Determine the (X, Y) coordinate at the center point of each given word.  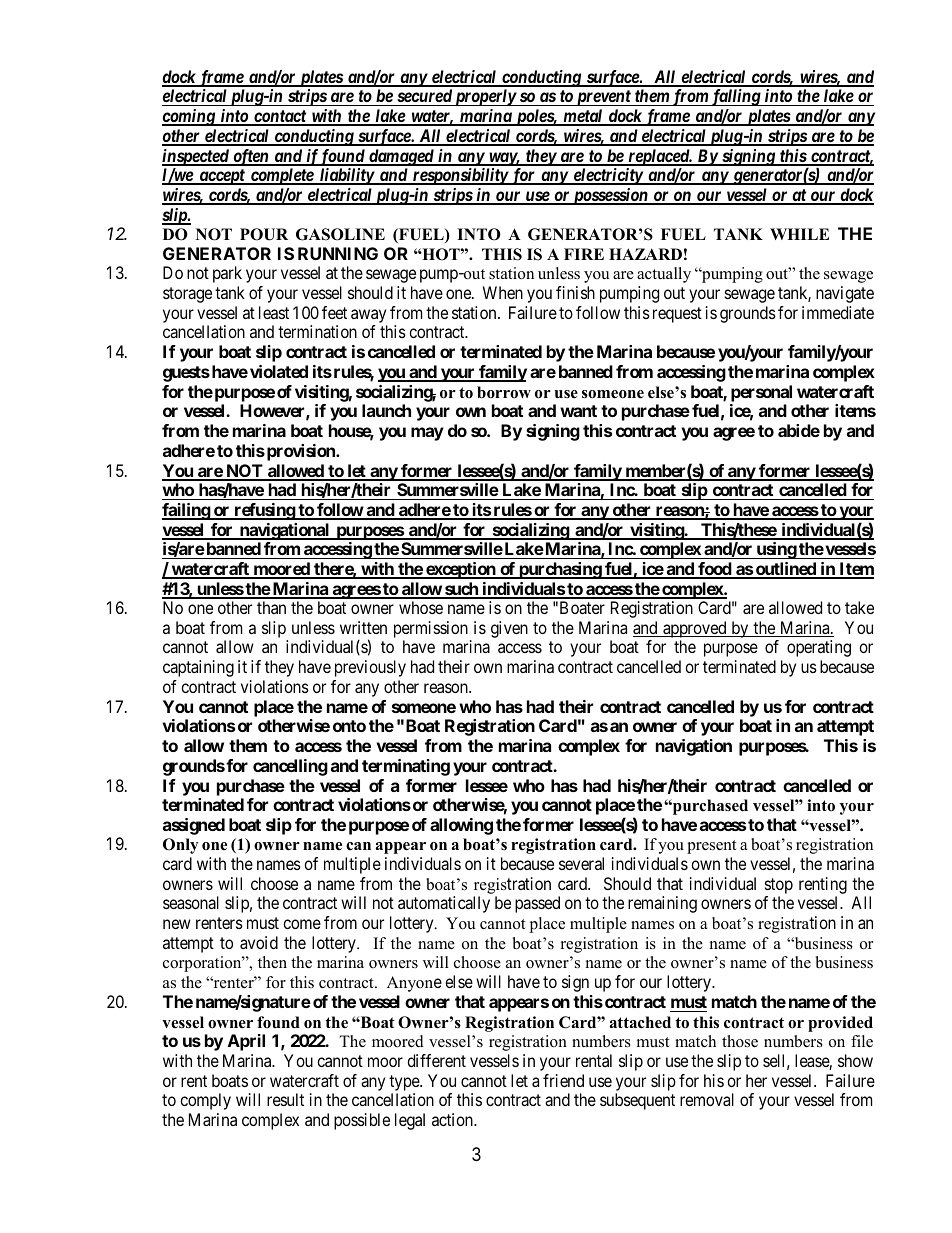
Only (180, 846)
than (271, 607)
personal (761, 393)
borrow (504, 392)
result (285, 1099)
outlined (786, 570)
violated (279, 371)
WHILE (799, 234)
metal (583, 117)
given (509, 629)
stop (779, 886)
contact (280, 117)
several (581, 863)
